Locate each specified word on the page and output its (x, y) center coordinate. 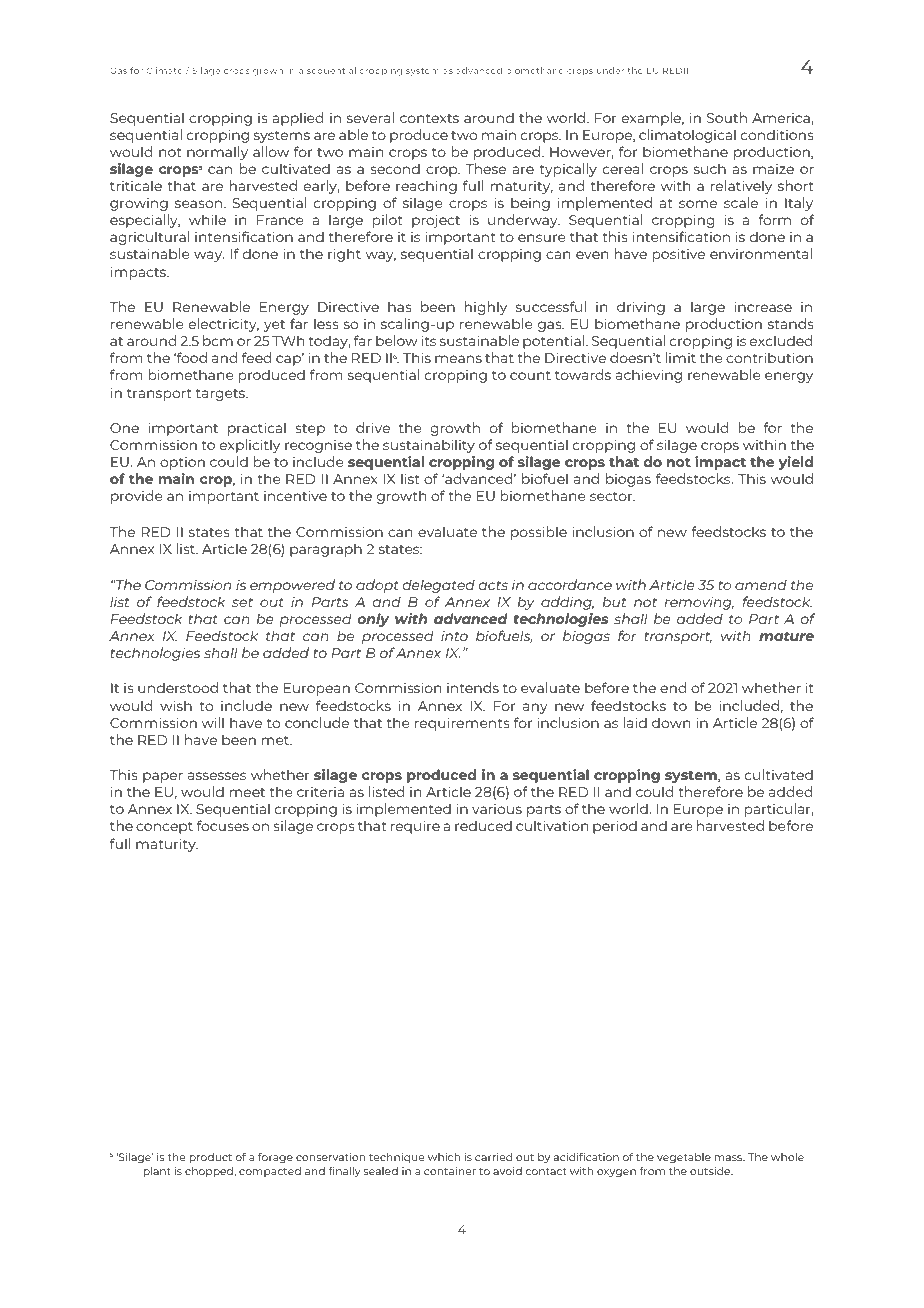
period (615, 827)
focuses (223, 825)
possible (539, 533)
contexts (429, 118)
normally (217, 153)
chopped (210, 1172)
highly (486, 308)
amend (761, 584)
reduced (483, 825)
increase (763, 306)
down (671, 722)
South (727, 117)
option (182, 463)
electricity (224, 325)
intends (473, 687)
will (213, 722)
